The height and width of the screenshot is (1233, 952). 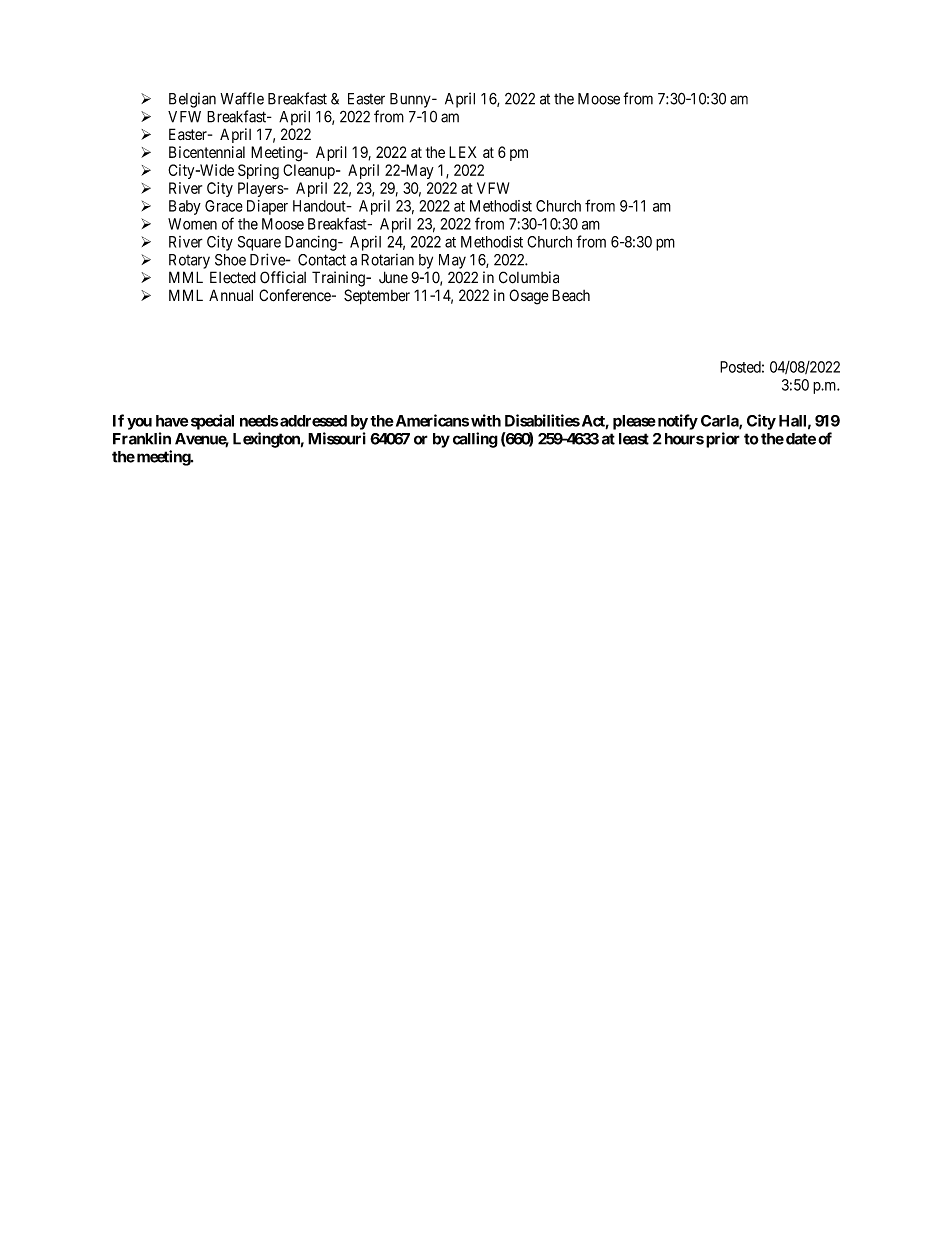 I want to click on Belgian, so click(x=192, y=100).
